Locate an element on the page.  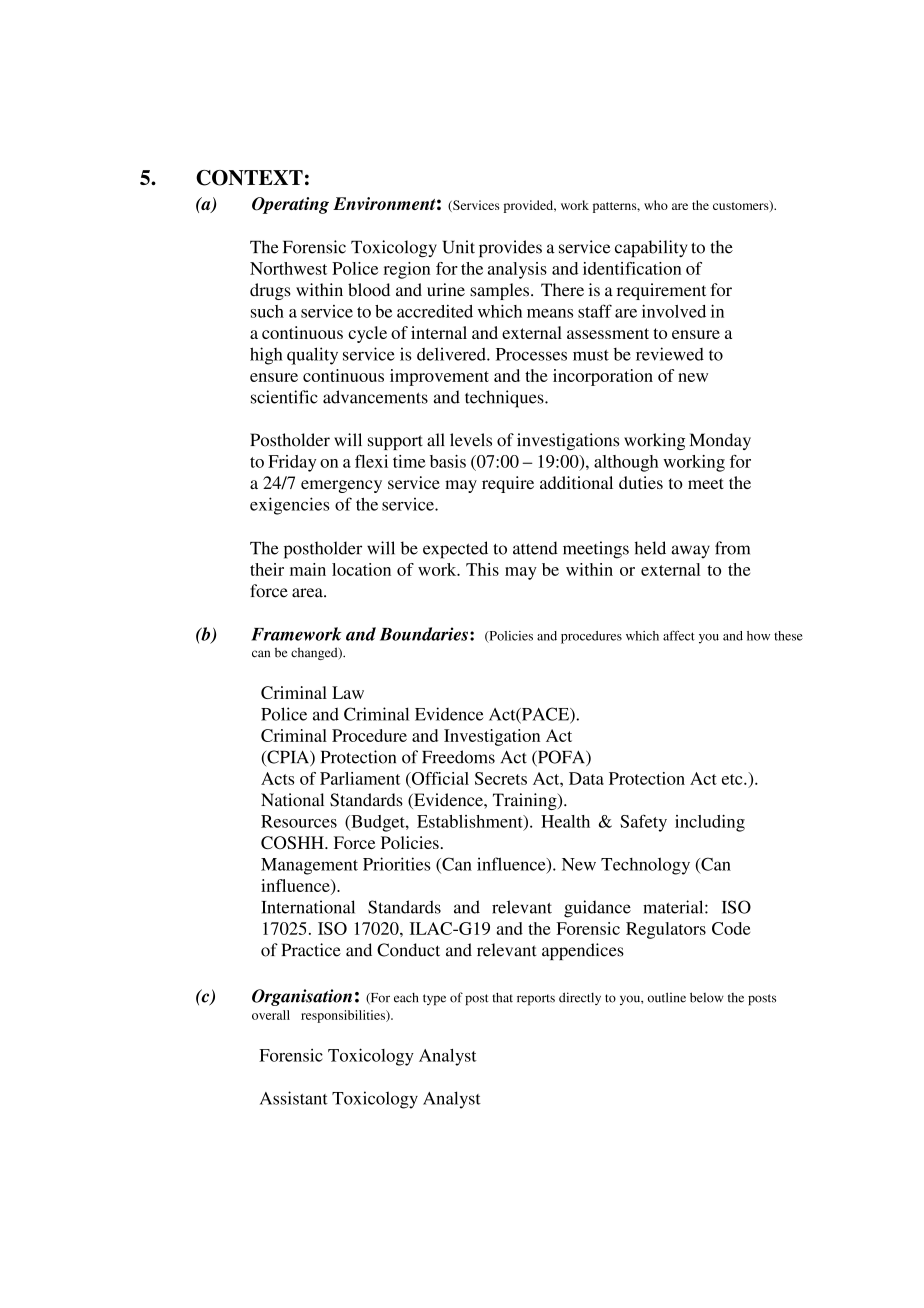
provides is located at coordinates (510, 249).
